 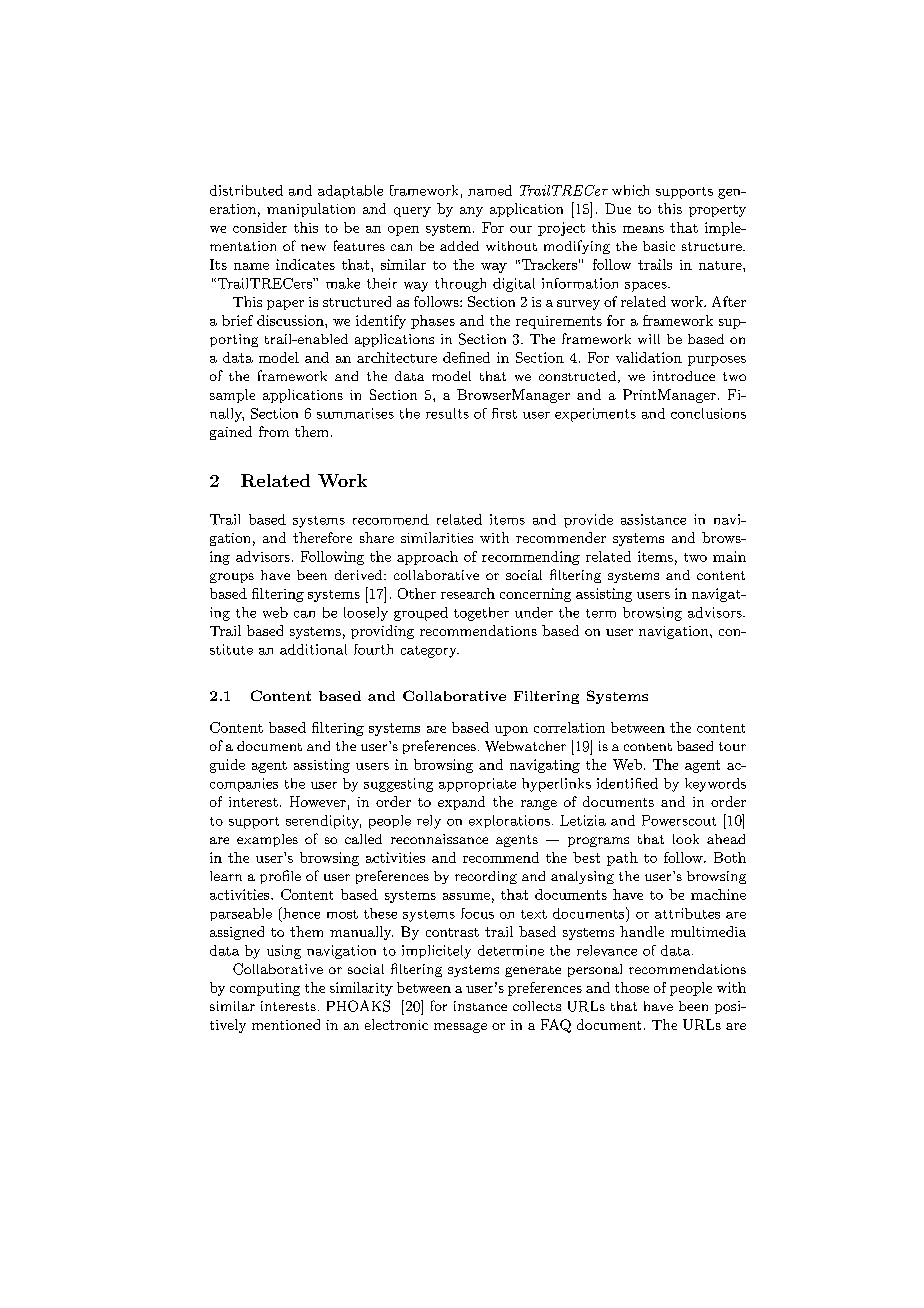 I want to click on guide, so click(x=227, y=766).
